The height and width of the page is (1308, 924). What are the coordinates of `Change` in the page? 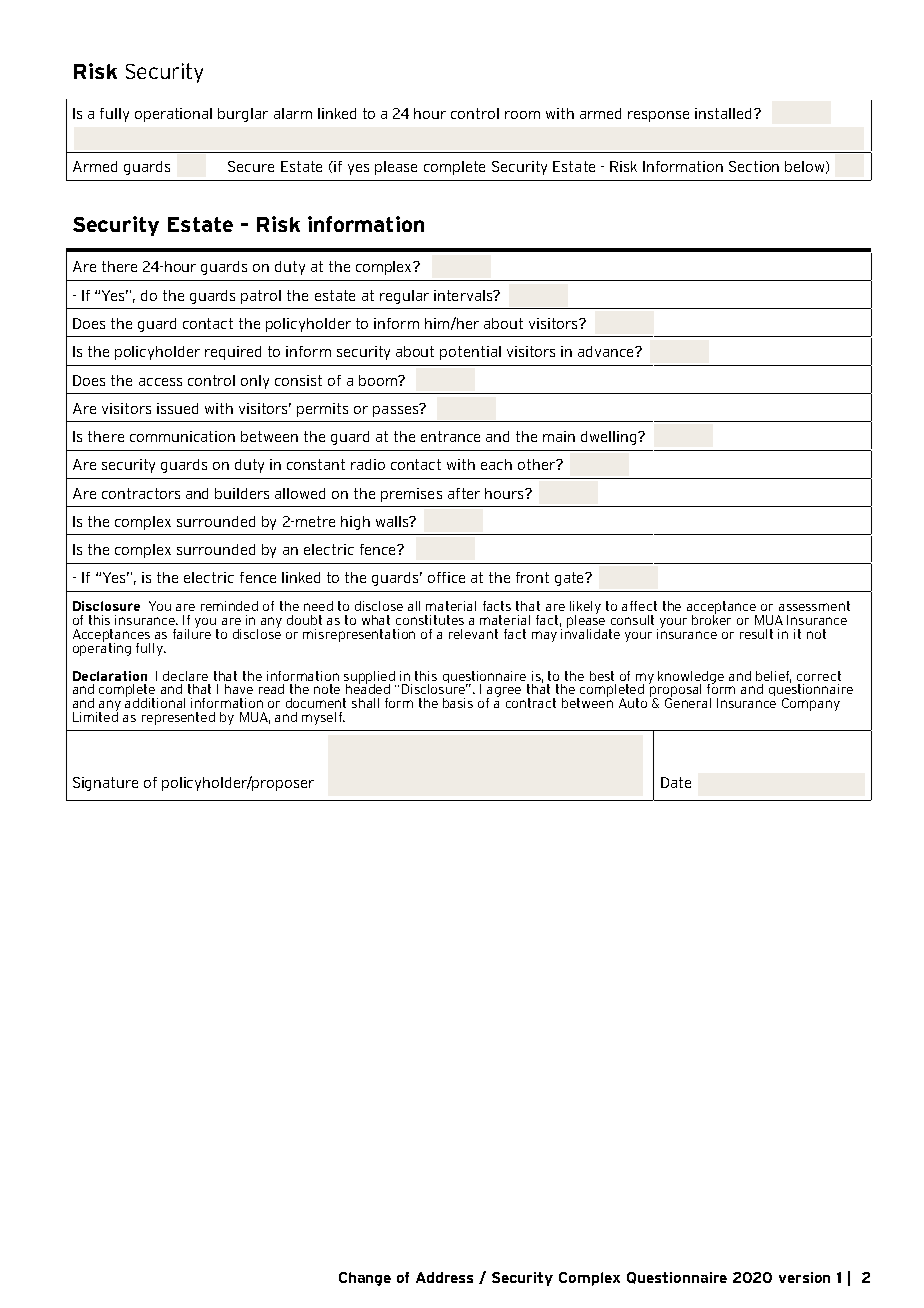 It's located at (365, 1279).
